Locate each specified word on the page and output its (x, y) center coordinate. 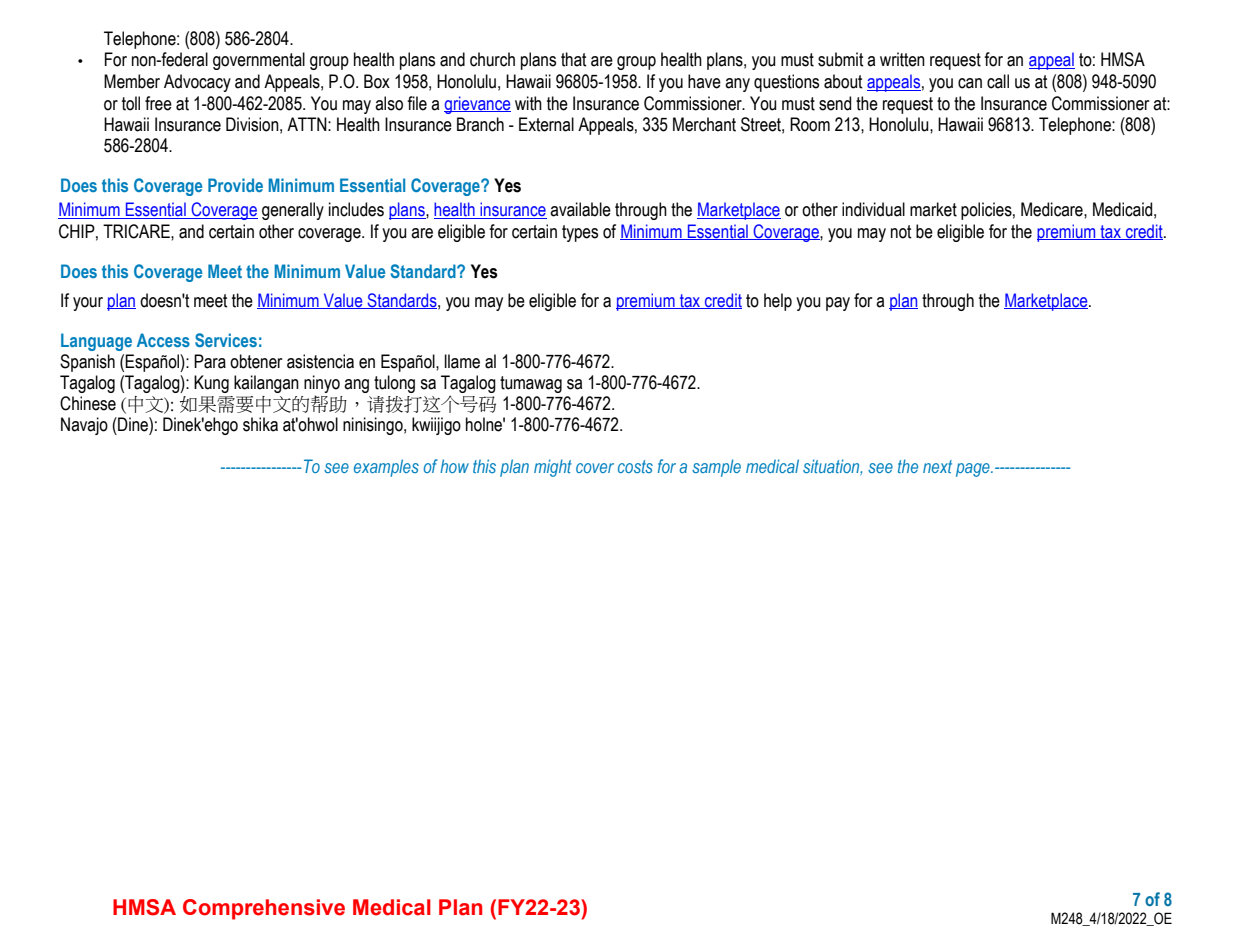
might (553, 468)
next (937, 466)
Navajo (84, 426)
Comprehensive (264, 909)
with (528, 103)
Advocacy (197, 83)
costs (635, 466)
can (970, 83)
